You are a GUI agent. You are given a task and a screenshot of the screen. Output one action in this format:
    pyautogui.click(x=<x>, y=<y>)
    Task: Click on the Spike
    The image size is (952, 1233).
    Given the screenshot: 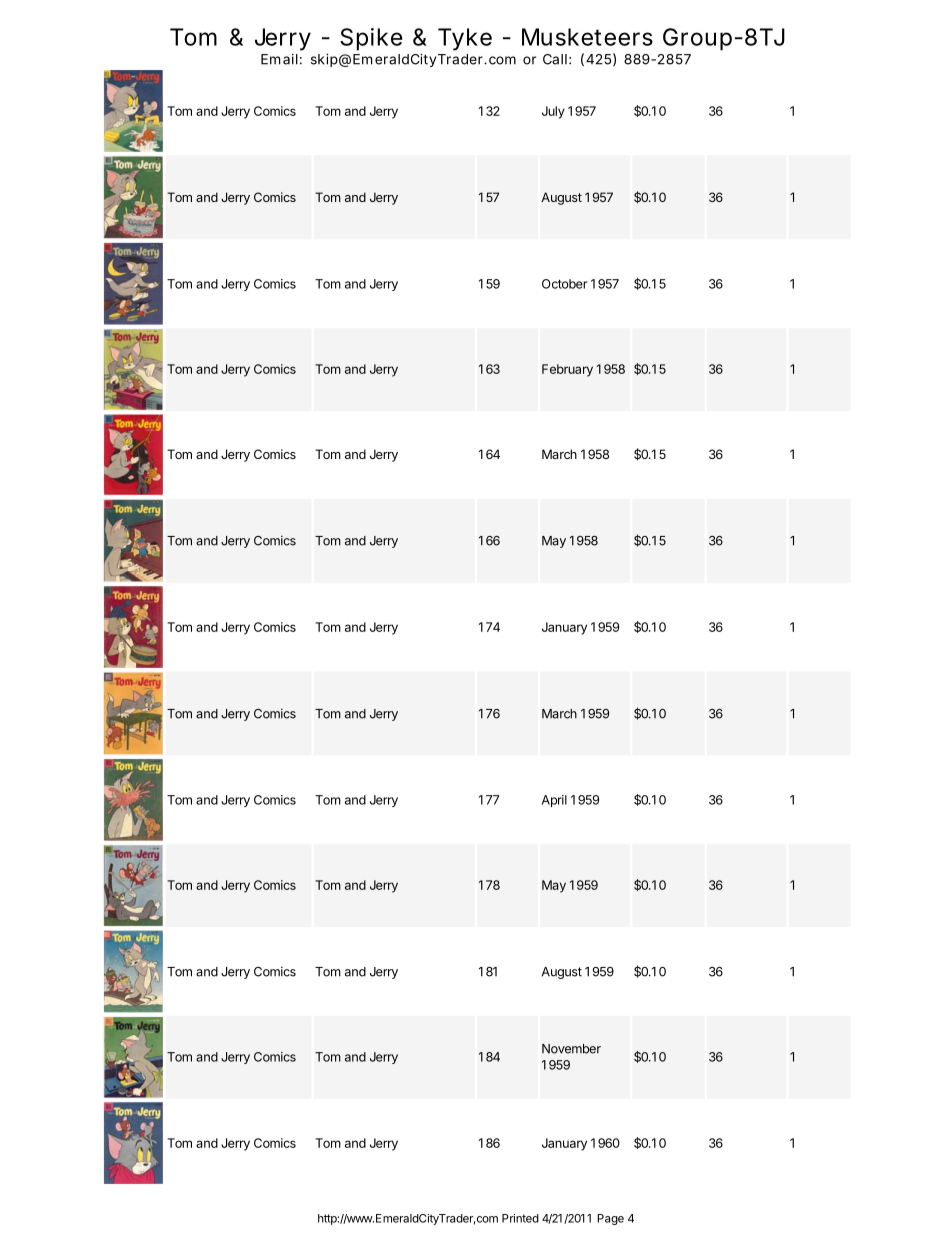 What is the action you would take?
    pyautogui.click(x=371, y=39)
